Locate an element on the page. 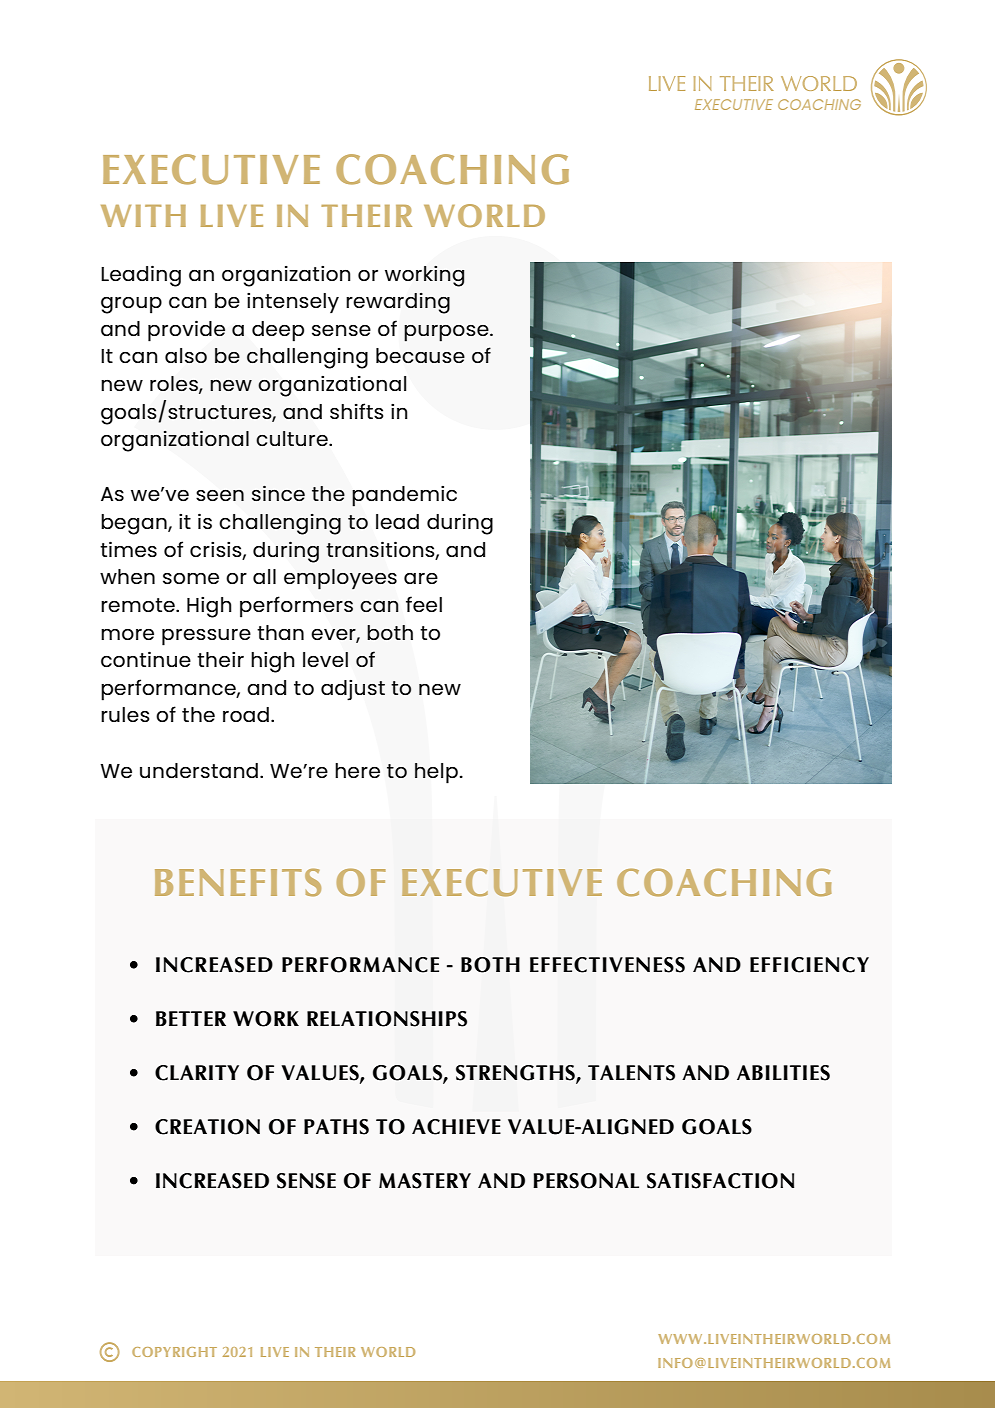 The image size is (995, 1408). BETTER is located at coordinates (191, 1018).
